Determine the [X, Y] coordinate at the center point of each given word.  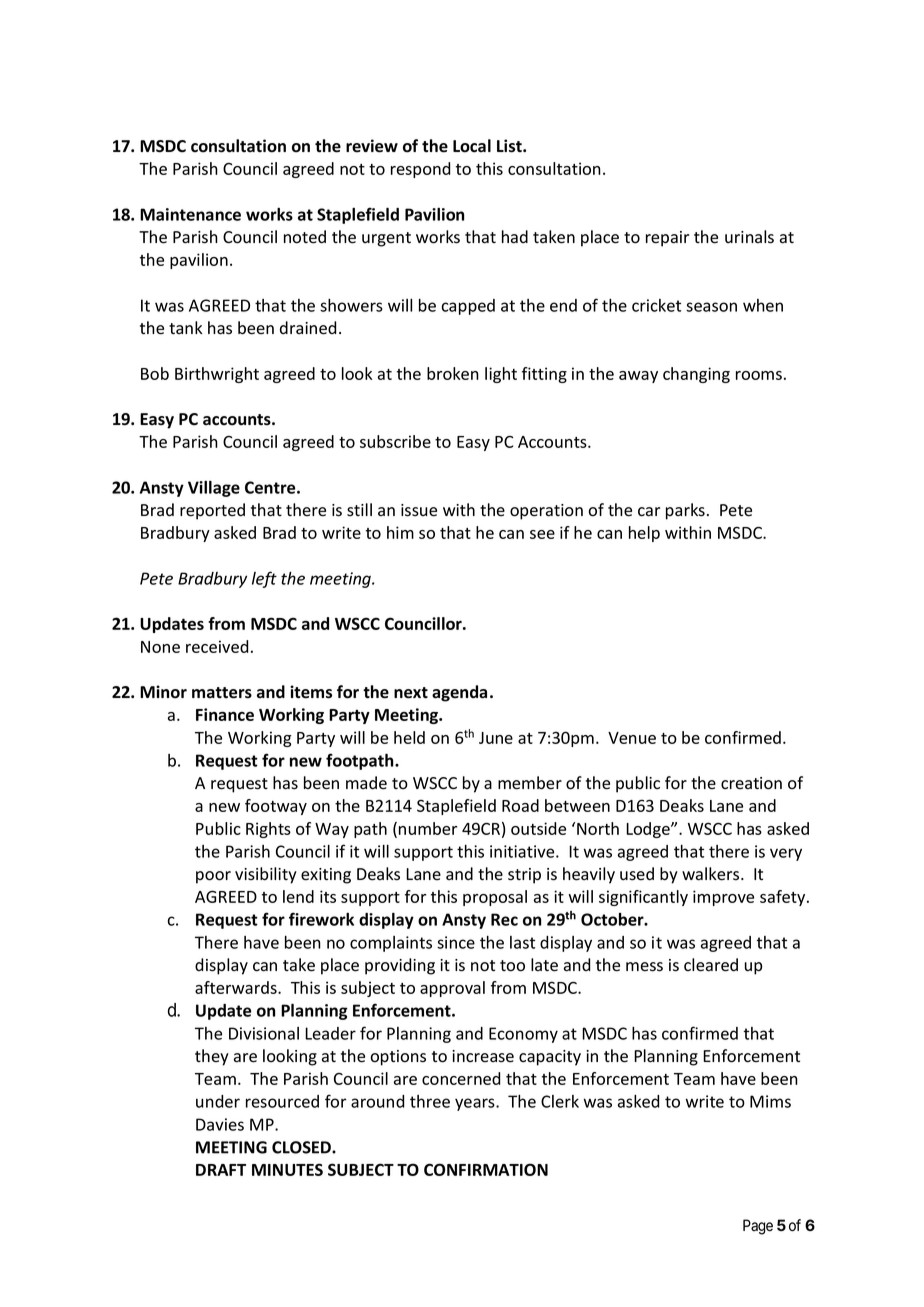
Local [472, 146]
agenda [459, 693]
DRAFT [221, 1170]
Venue [632, 738]
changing [696, 375]
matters [222, 693]
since [456, 942]
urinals [749, 237]
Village [214, 489]
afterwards [237, 987]
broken [453, 373]
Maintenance [190, 214]
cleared [711, 965]
